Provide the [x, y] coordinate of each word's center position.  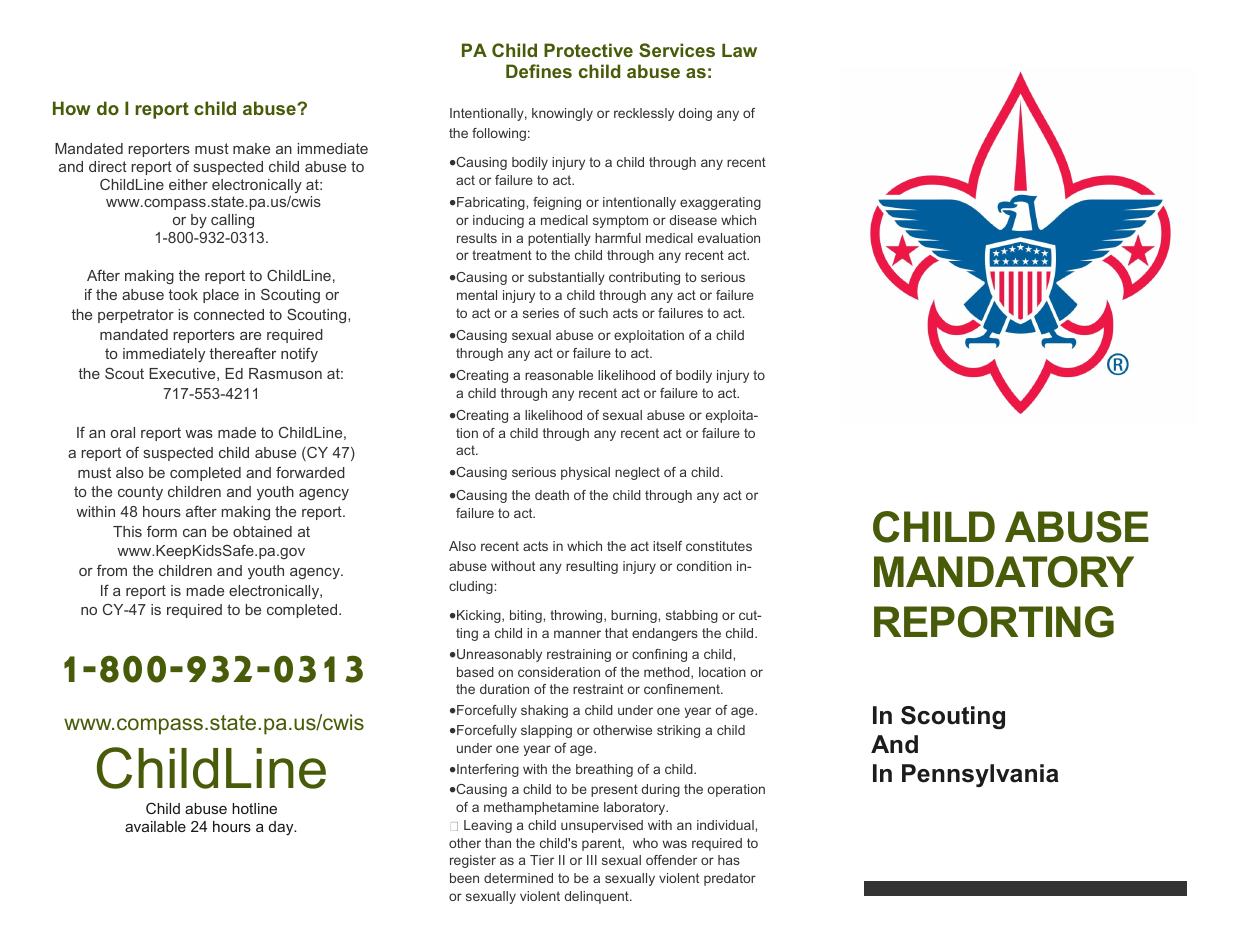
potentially [559, 239]
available [155, 826]
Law [739, 50]
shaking [544, 711]
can [194, 533]
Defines [539, 71]
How [72, 108]
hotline [254, 808]
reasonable [559, 375]
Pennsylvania [980, 775]
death [552, 495]
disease [693, 220]
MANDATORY [1004, 572]
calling [232, 221]
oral [123, 432]
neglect [637, 473]
